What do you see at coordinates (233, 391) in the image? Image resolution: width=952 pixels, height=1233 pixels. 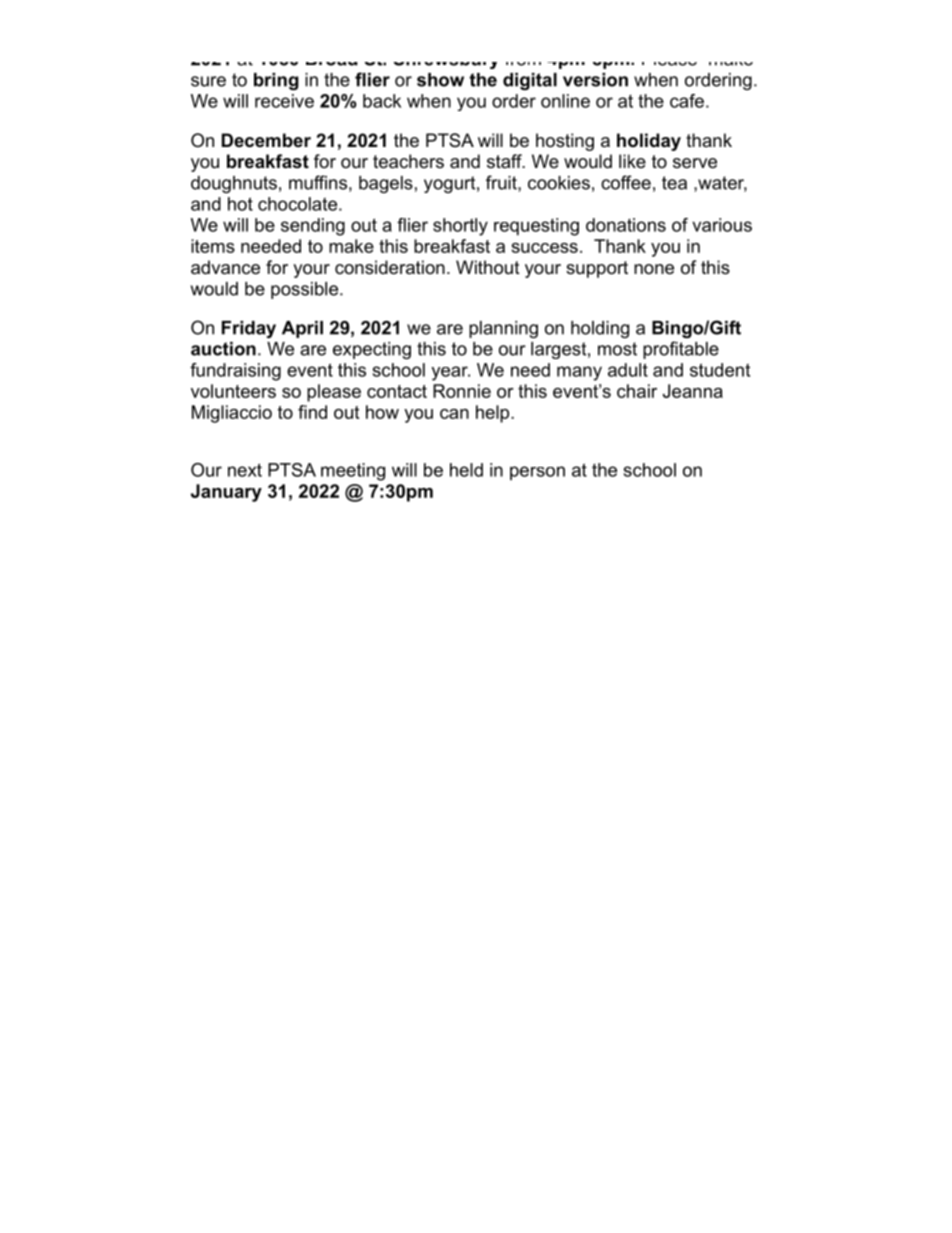 I see `volunteers` at bounding box center [233, 391].
